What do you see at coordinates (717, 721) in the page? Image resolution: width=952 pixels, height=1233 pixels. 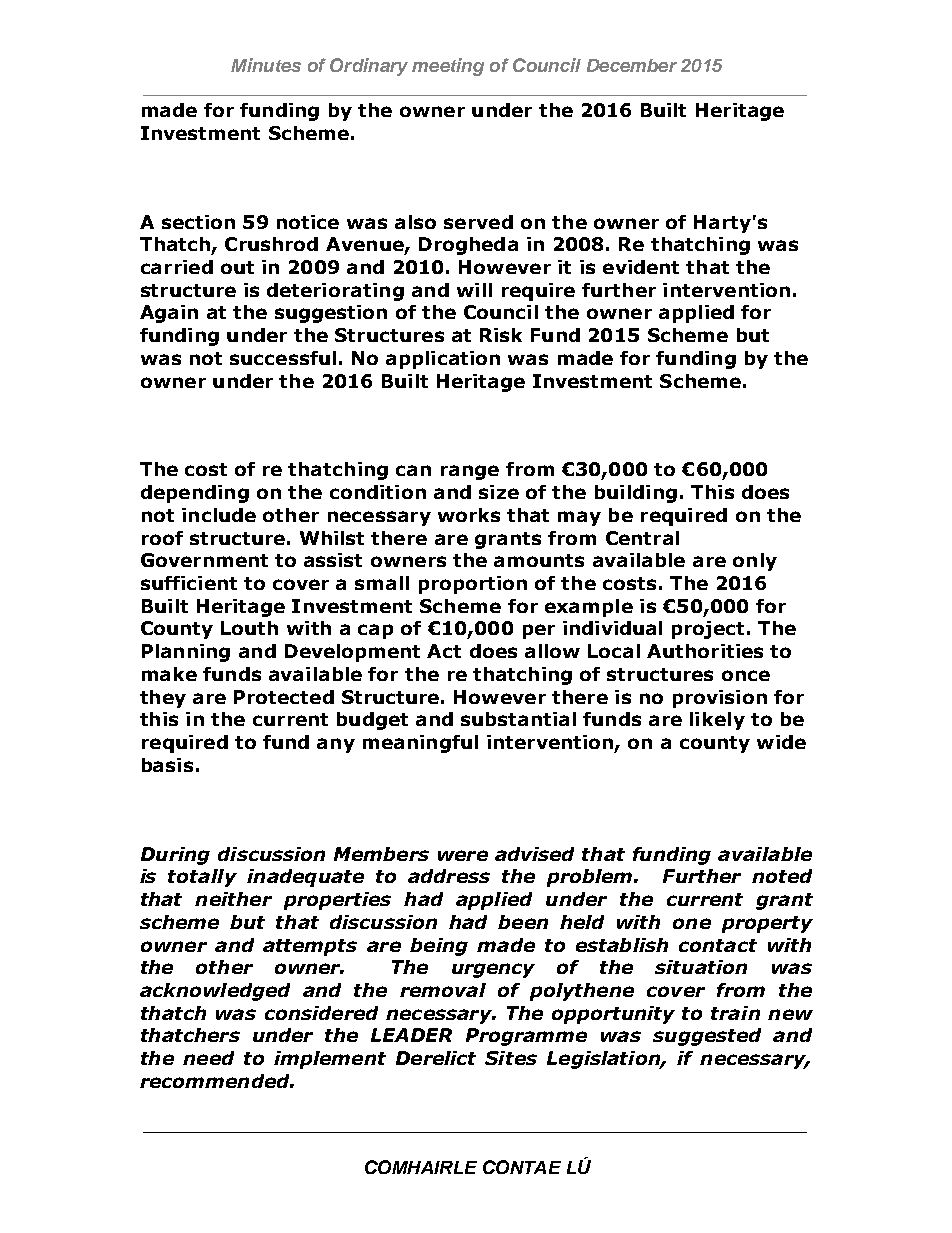 I see `likely` at bounding box center [717, 721].
